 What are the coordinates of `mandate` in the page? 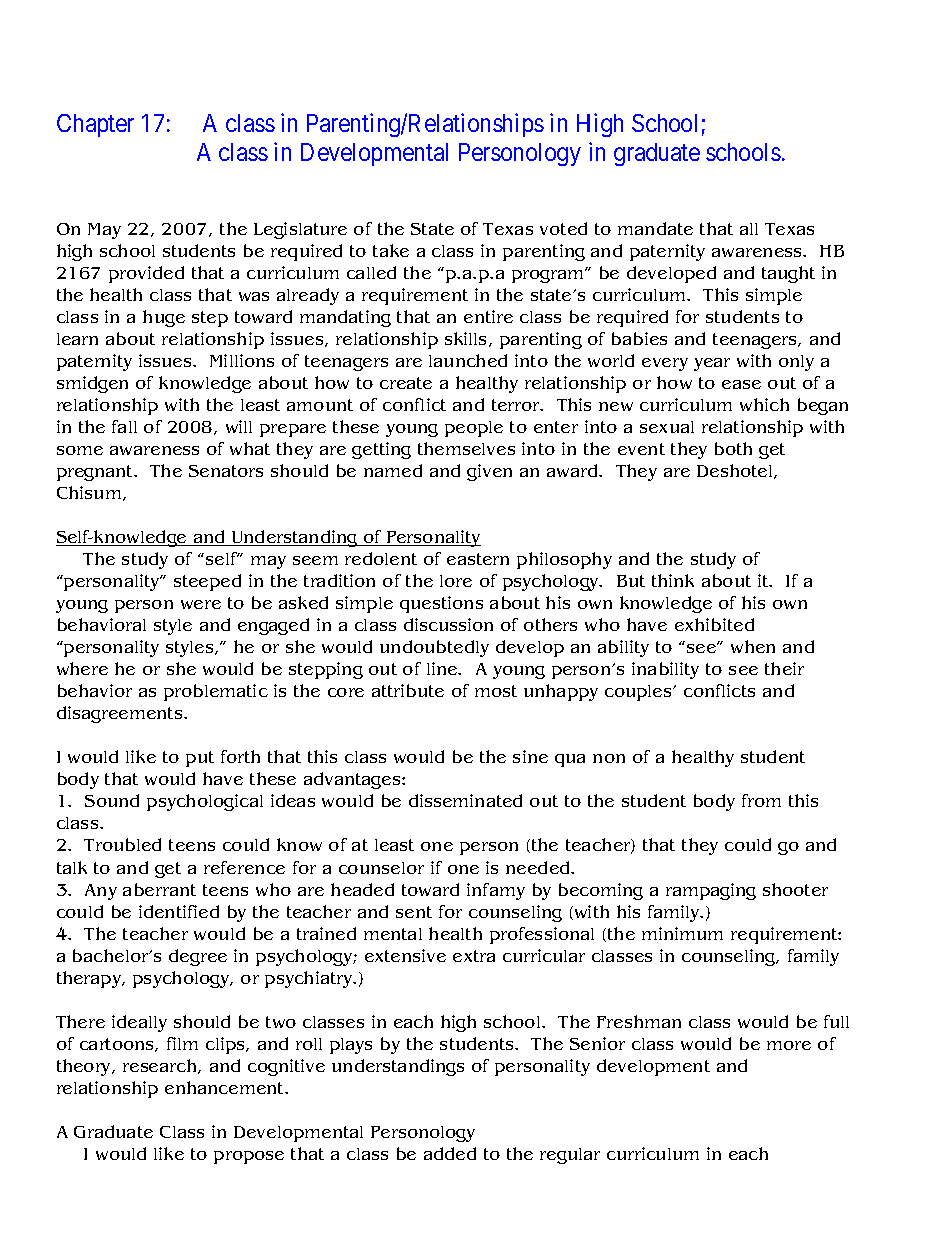 It's located at (655, 228).
